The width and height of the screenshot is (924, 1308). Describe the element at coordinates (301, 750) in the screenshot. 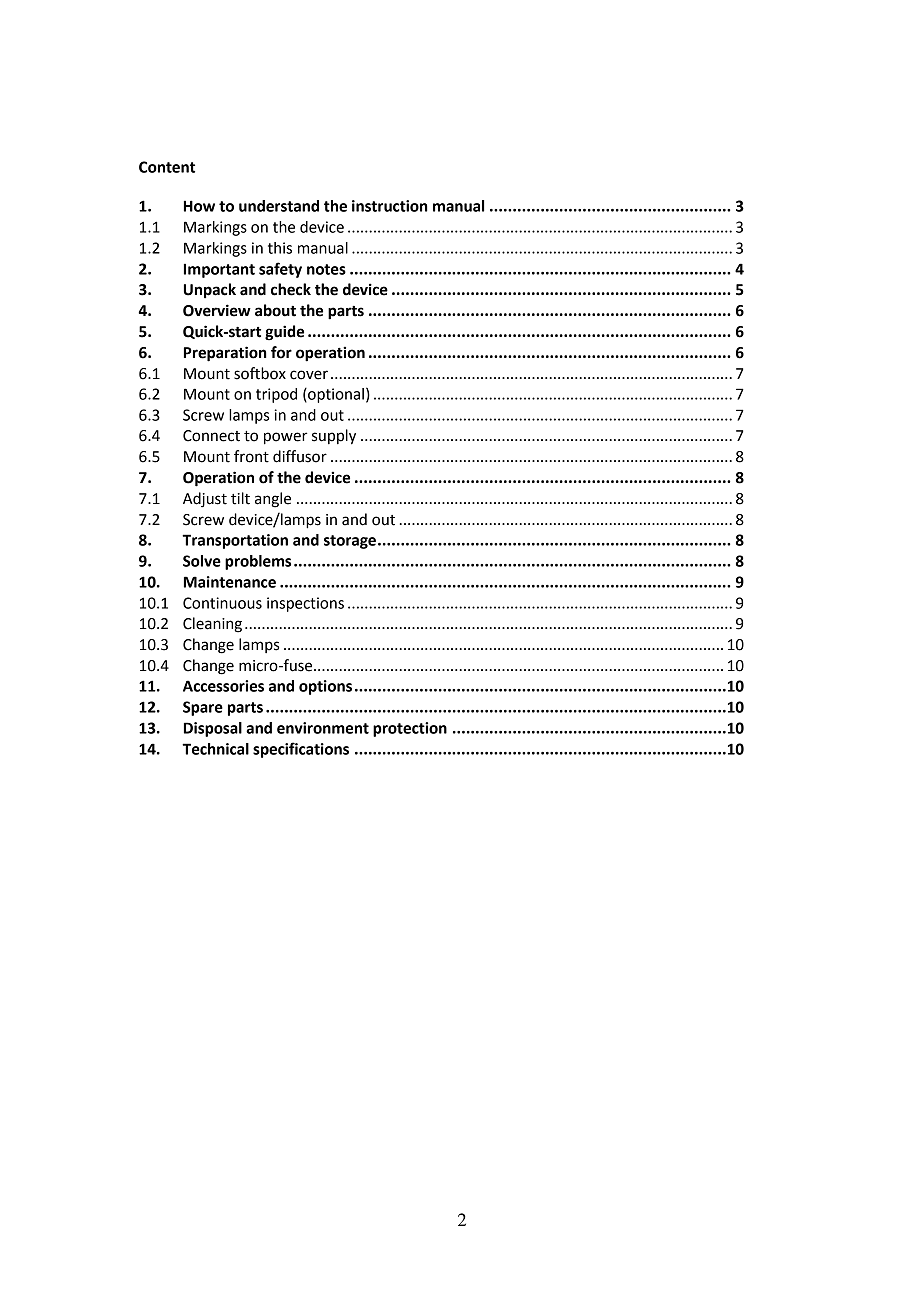

I see `specifications` at that location.
